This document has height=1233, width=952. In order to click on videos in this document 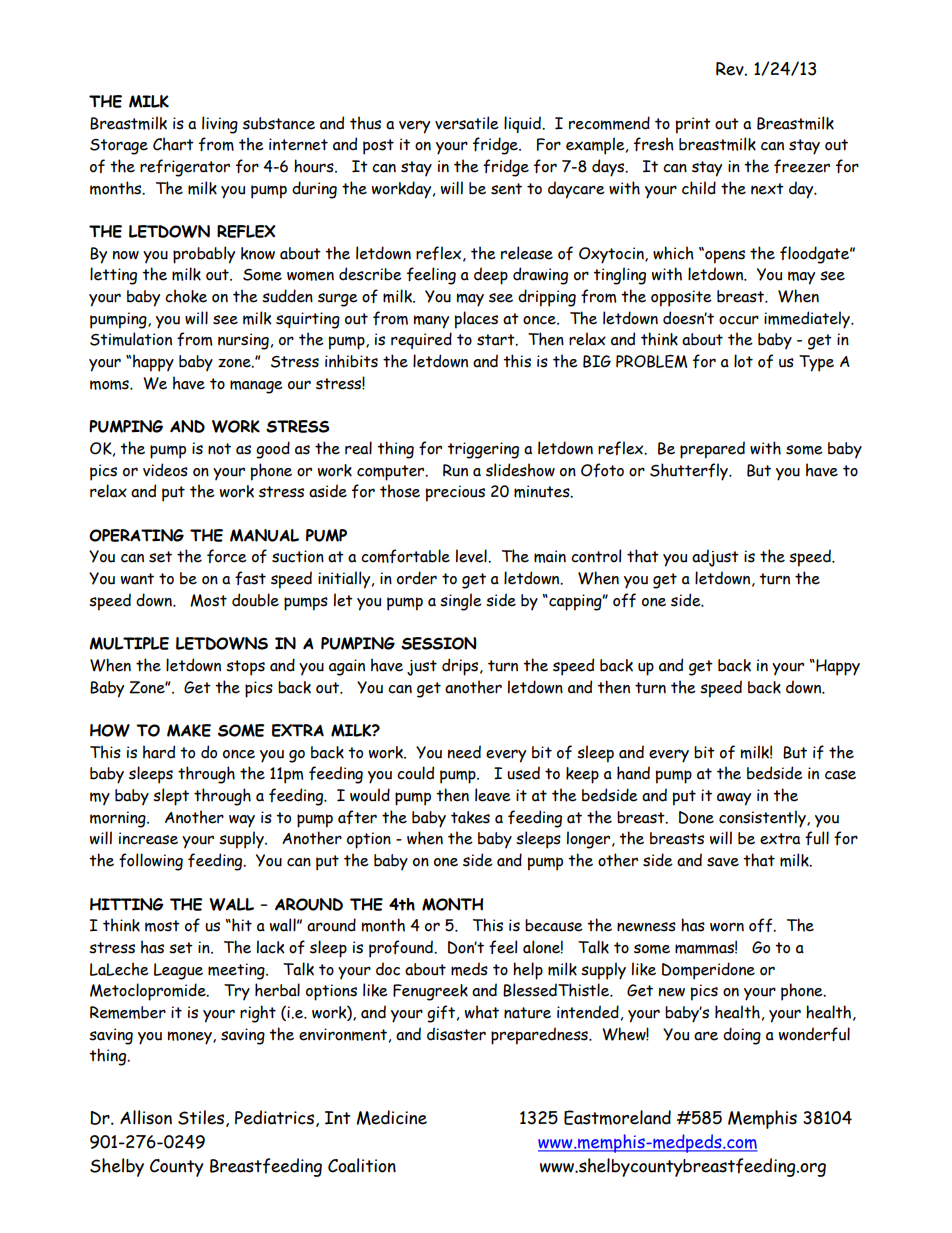, I will do `click(165, 470)`.
